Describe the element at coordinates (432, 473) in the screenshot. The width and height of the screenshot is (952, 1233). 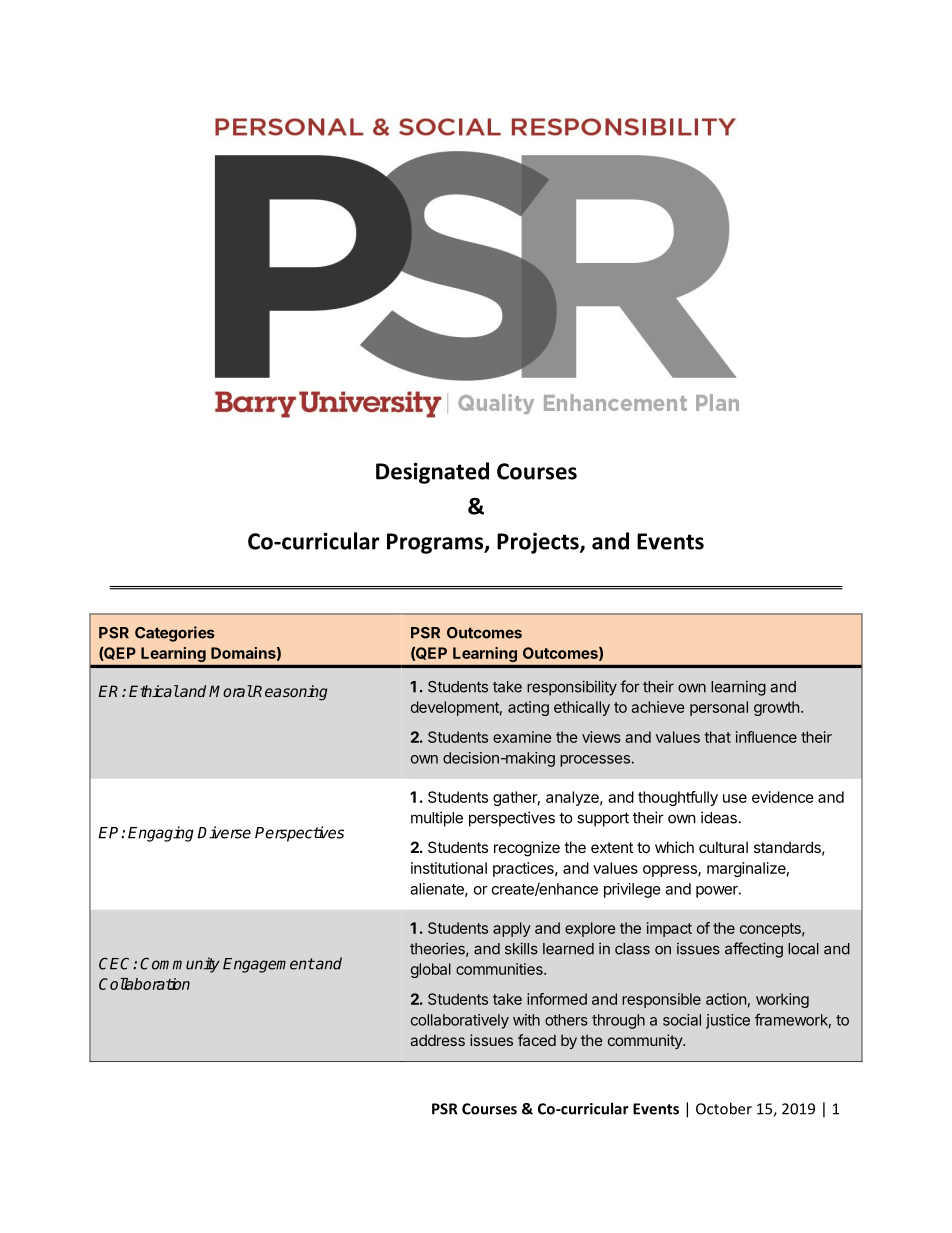
I see `Designated` at that location.
